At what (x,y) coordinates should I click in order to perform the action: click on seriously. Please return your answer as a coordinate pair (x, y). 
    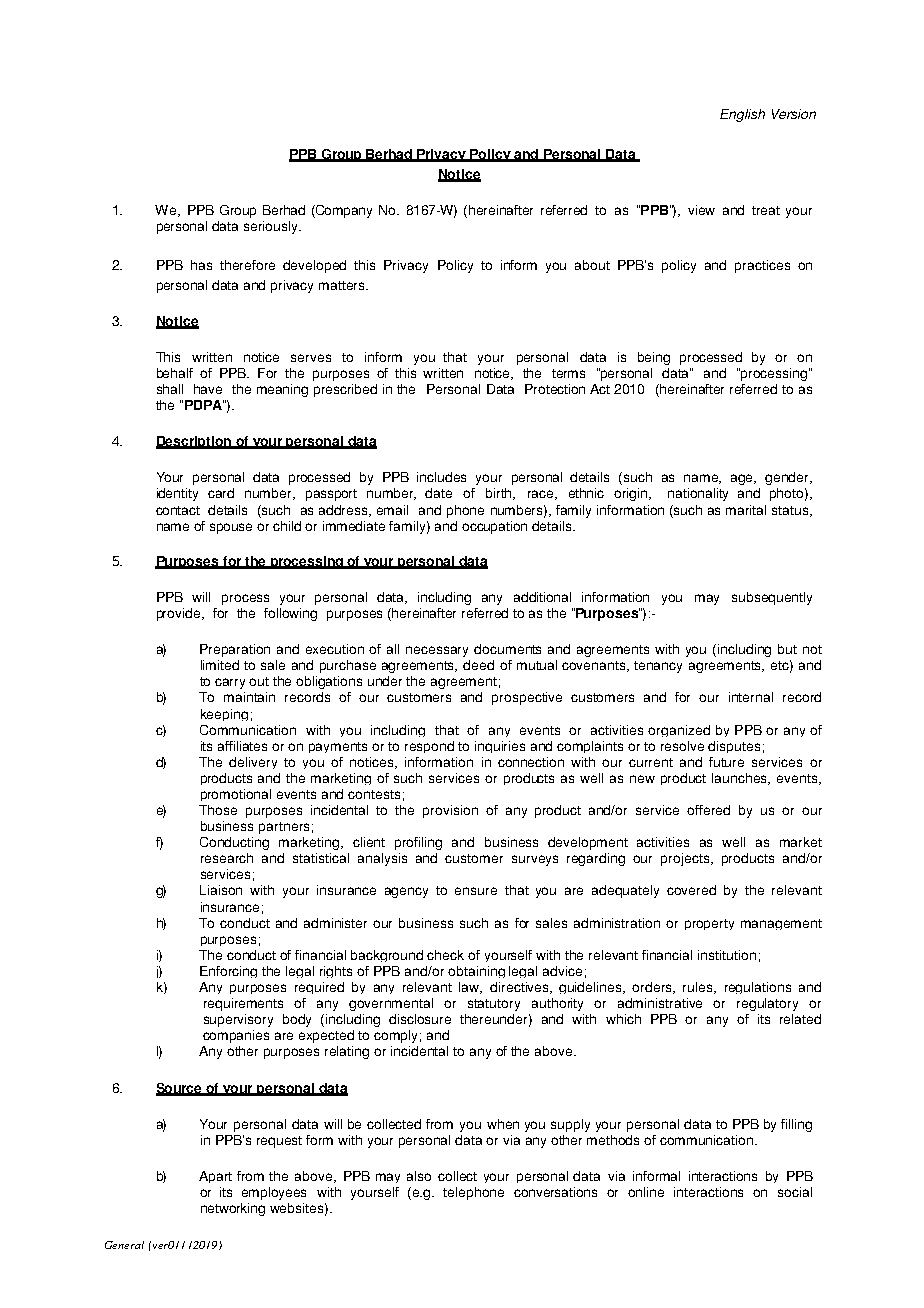
    Looking at the image, I should click on (272, 227).
